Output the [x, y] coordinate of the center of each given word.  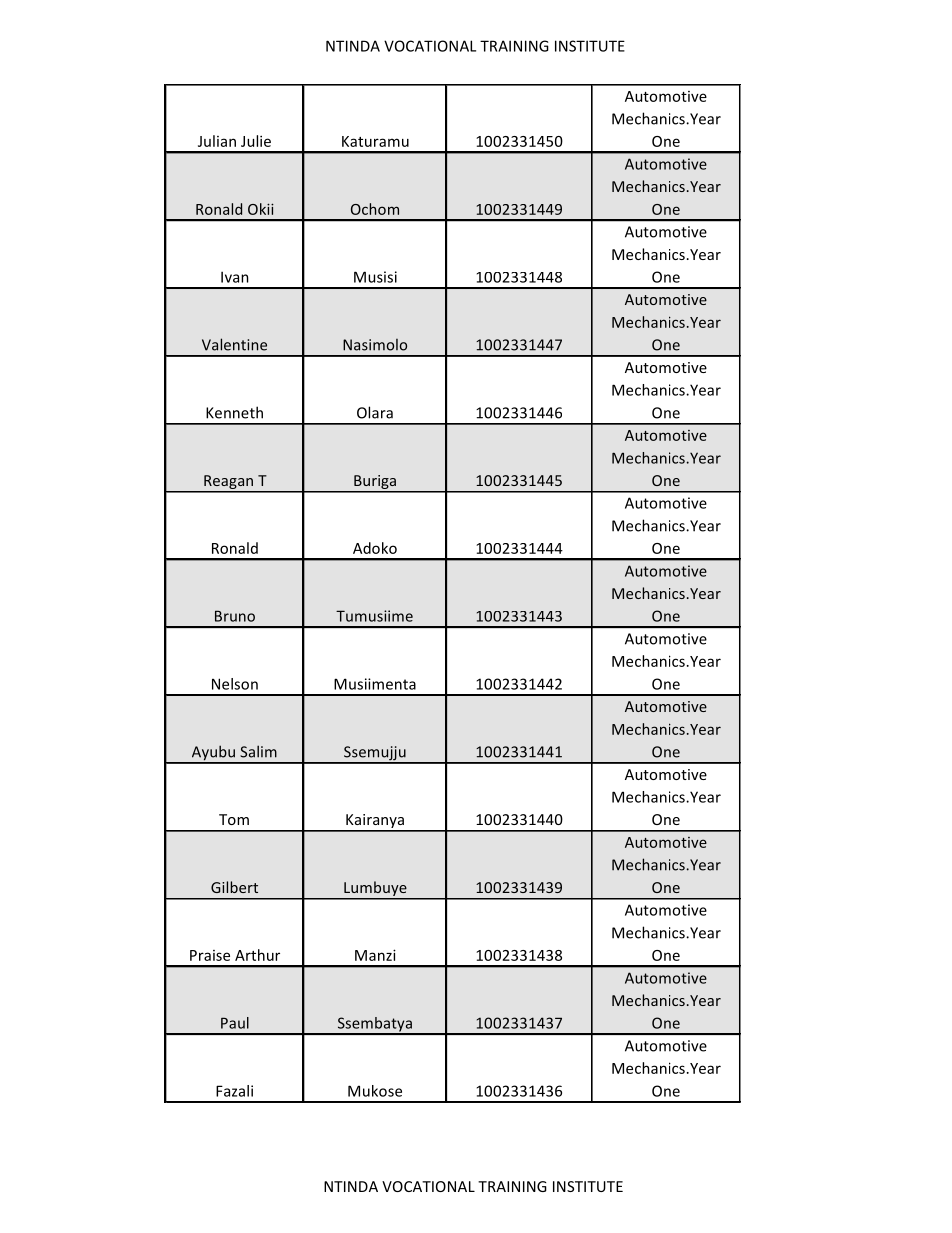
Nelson [235, 684]
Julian [217, 141]
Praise [210, 955]
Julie [256, 141]
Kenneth [234, 412]
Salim [258, 751]
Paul [235, 1023]
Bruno [235, 616]
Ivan [235, 277]
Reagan [229, 483]
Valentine [234, 344]
